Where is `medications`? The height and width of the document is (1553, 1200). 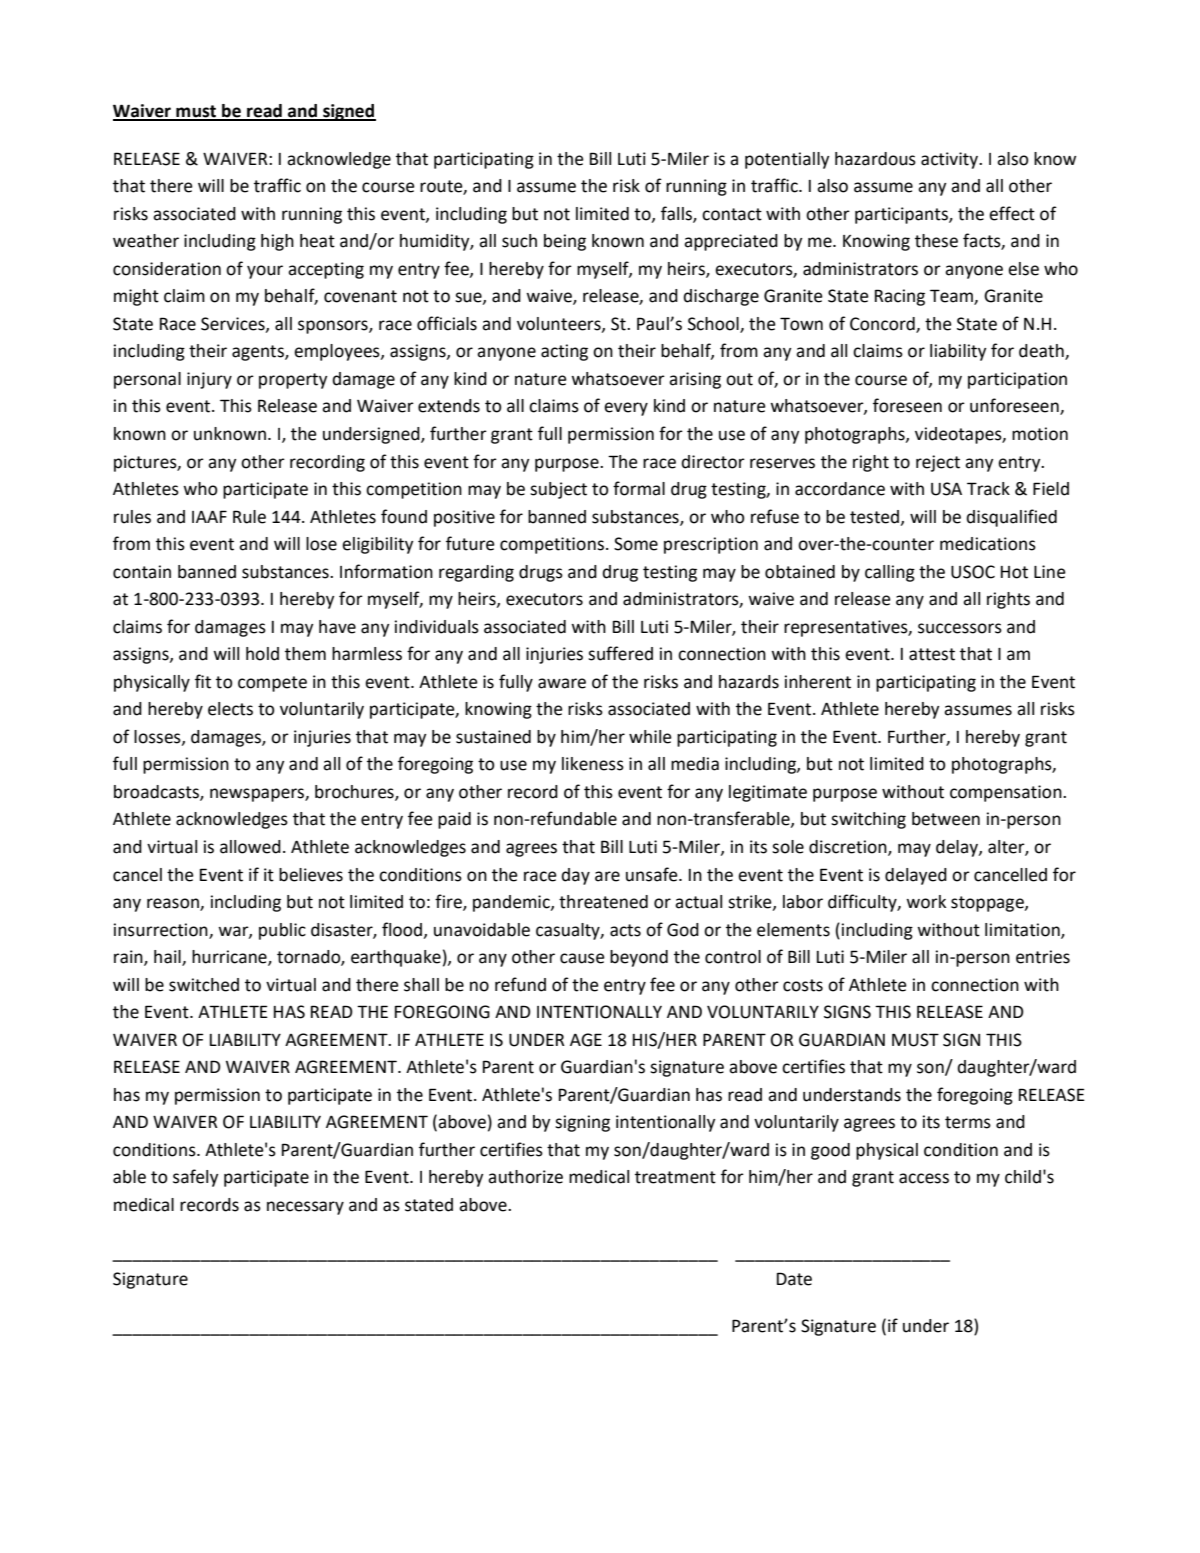
medications is located at coordinates (988, 544).
